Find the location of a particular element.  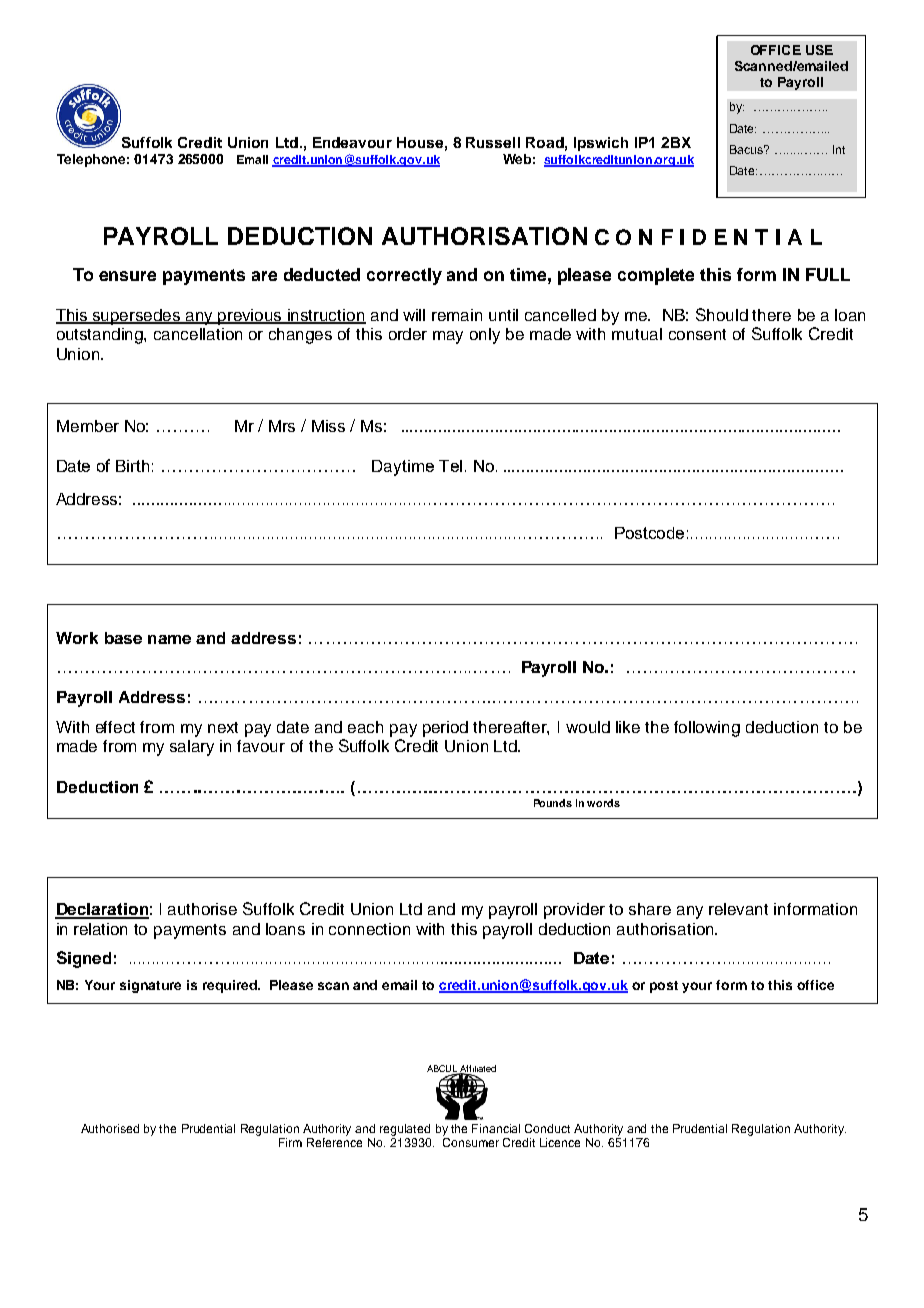

ensure is located at coordinates (127, 276).
